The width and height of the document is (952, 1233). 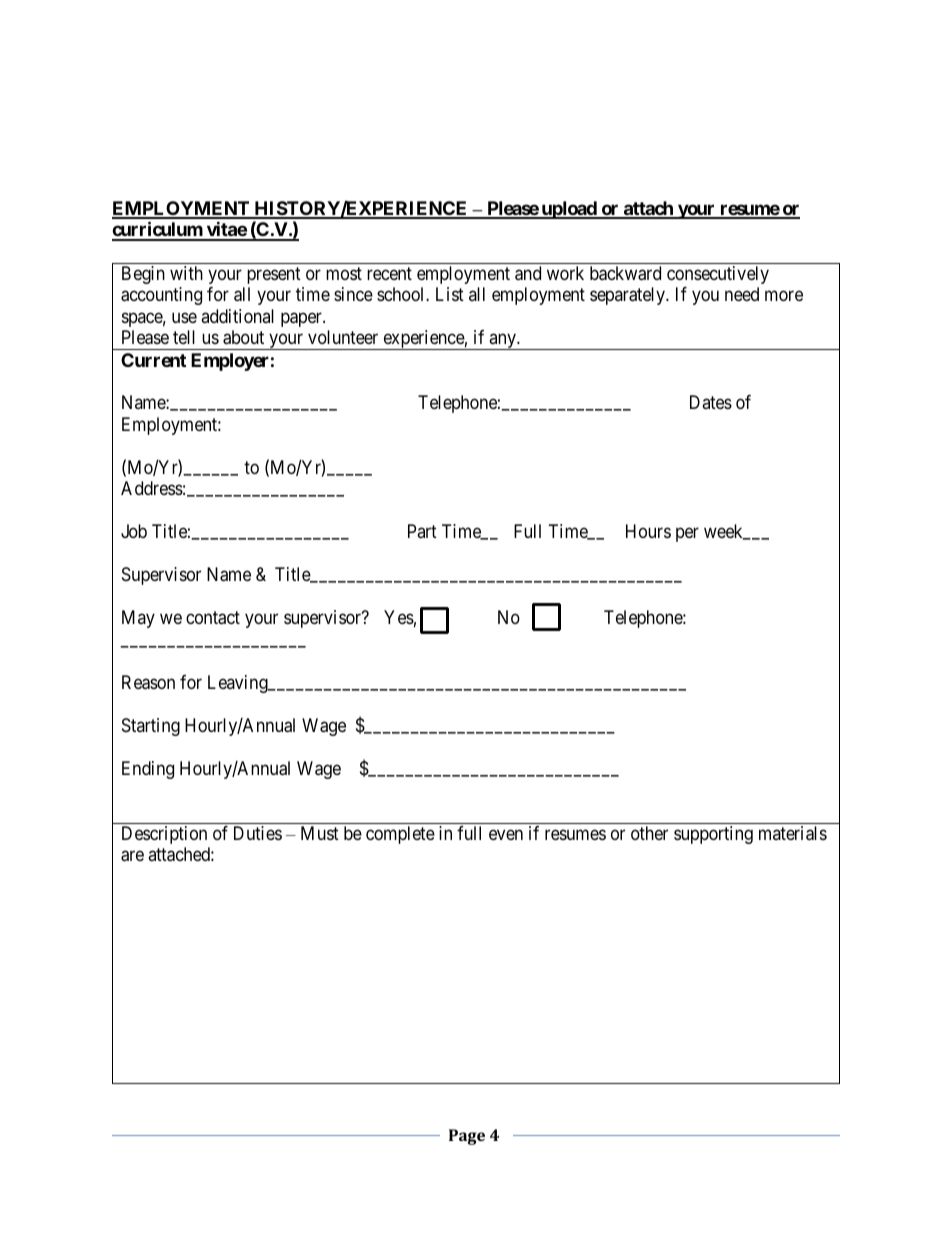 I want to click on Part, so click(x=422, y=531).
